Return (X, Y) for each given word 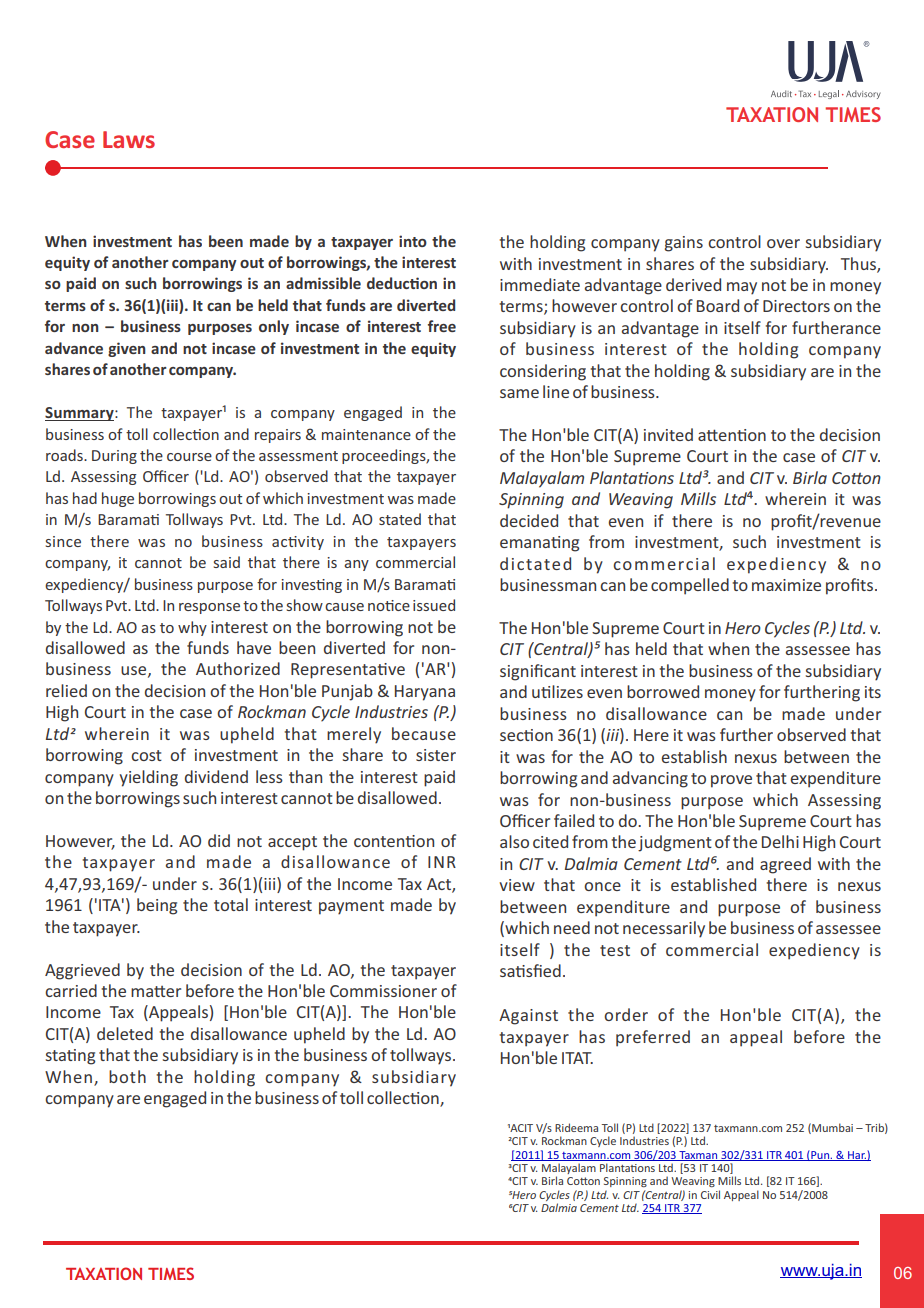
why (192, 628)
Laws (129, 139)
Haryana (425, 693)
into (413, 241)
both (127, 1076)
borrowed (663, 691)
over (783, 243)
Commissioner (383, 991)
